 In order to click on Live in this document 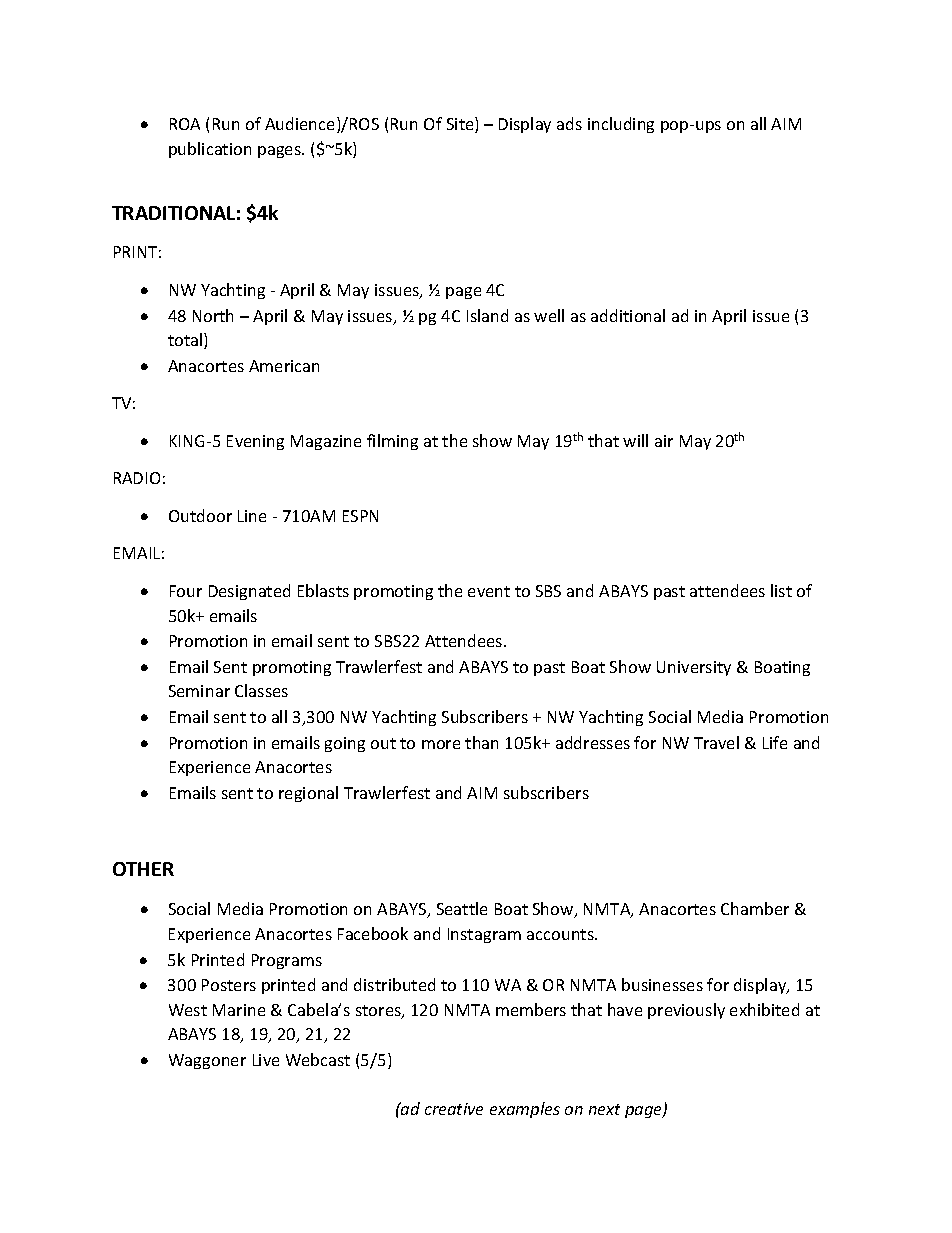, I will do `click(266, 1060)`.
